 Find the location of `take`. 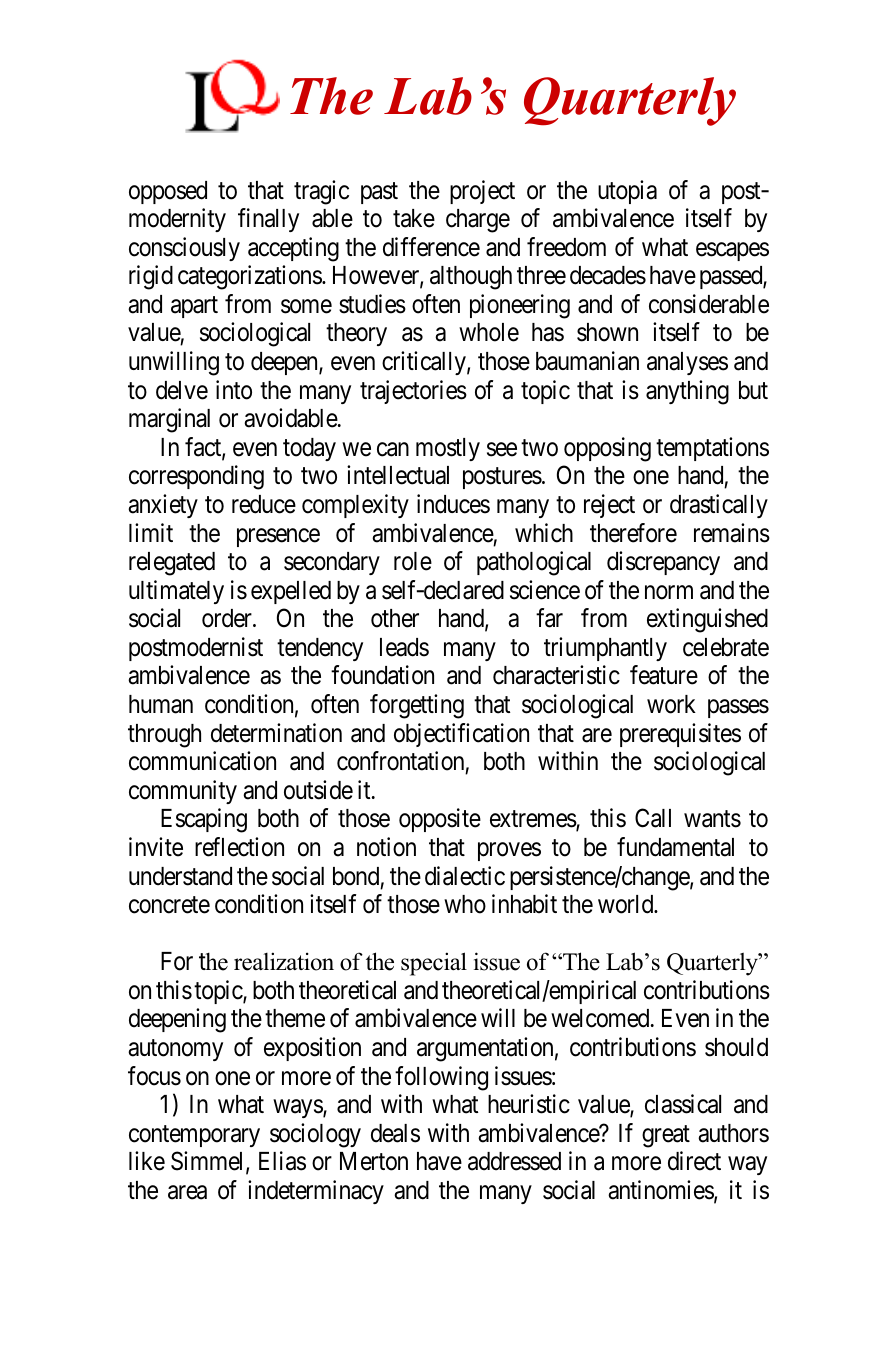

take is located at coordinates (414, 218).
